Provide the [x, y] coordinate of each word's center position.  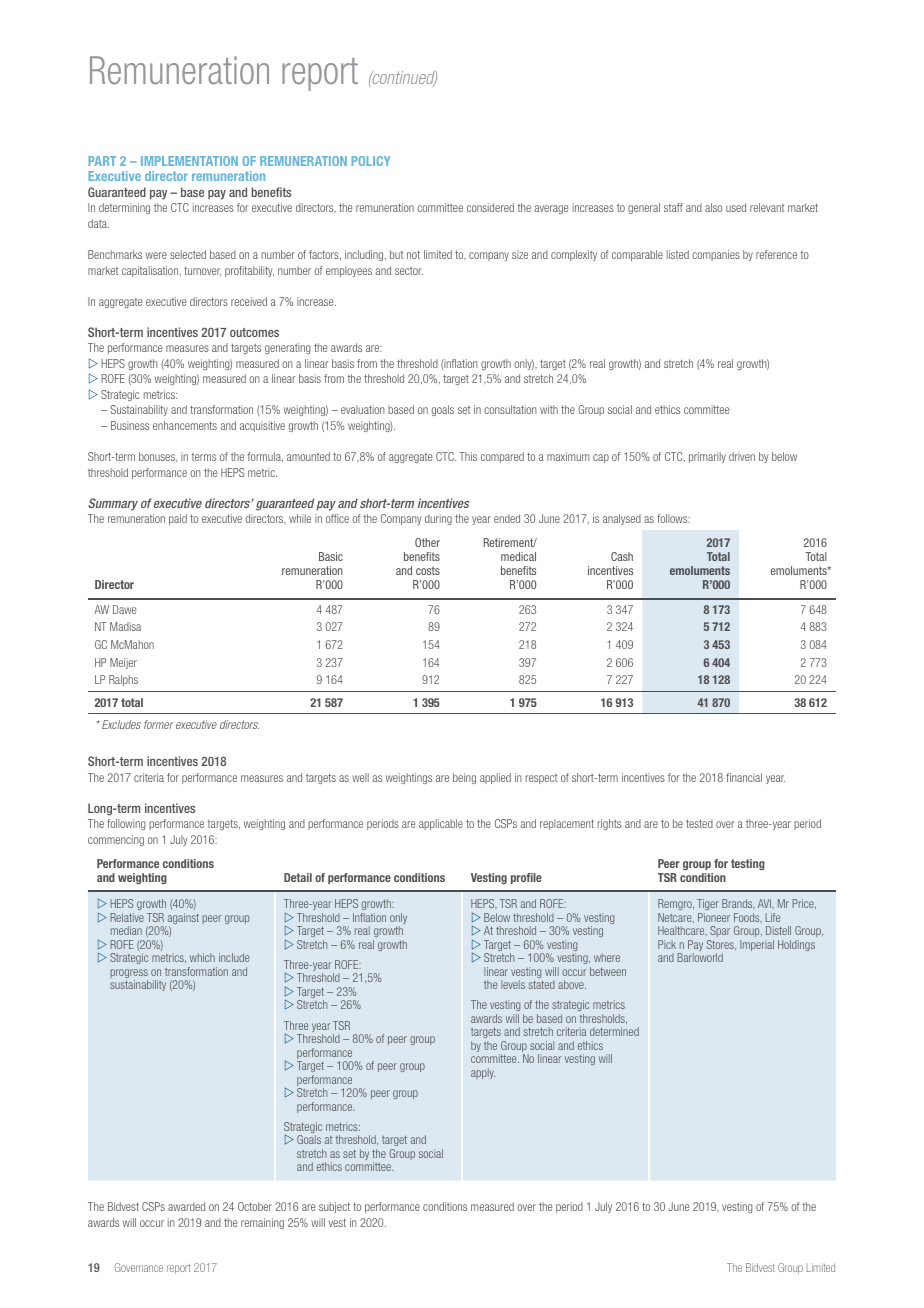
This [468, 456]
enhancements [185, 425]
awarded [186, 1206]
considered [490, 207]
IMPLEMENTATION [189, 161]
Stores [721, 945]
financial [744, 777]
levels [513, 984]
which [202, 957]
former [159, 724]
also [713, 207]
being [464, 778]
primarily [707, 457]
